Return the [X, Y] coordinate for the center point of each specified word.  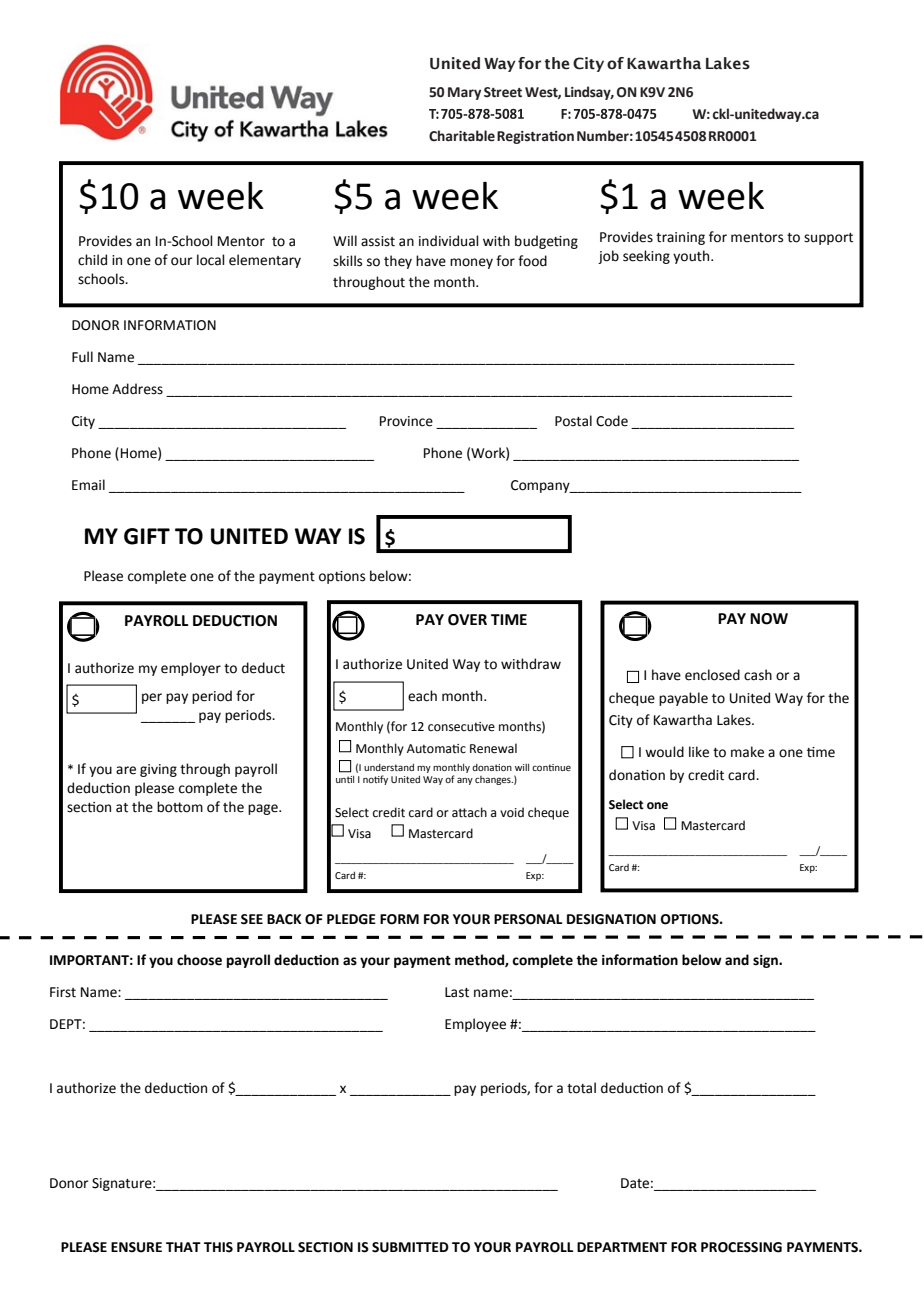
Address [137, 389]
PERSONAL [528, 919]
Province [406, 421]
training [680, 238]
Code [612, 421]
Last [457, 992]
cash [758, 675]
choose [199, 960]
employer [191, 669]
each [422, 696]
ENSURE [136, 1247]
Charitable [462, 136]
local [211, 260]
